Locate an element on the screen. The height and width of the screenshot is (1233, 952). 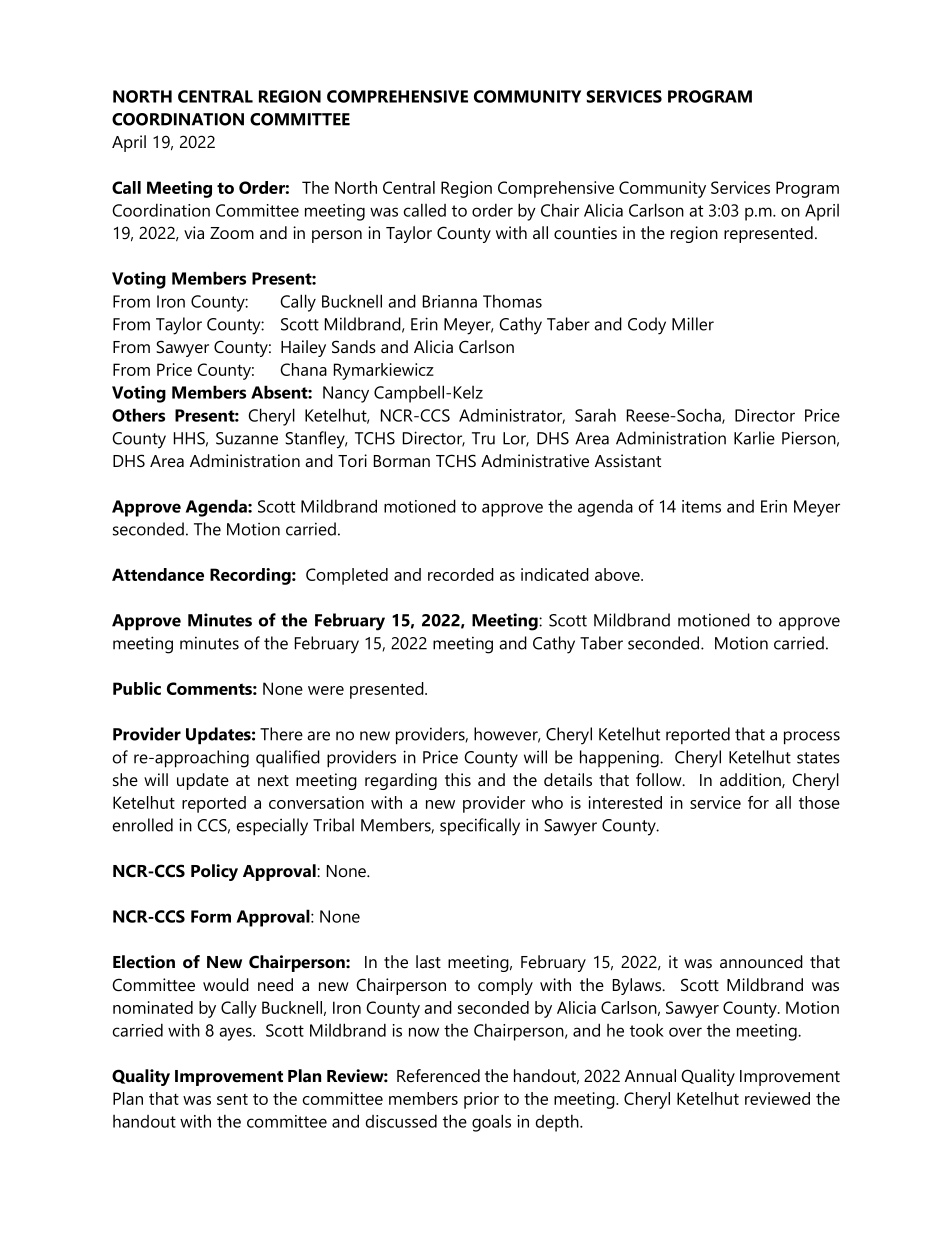
last is located at coordinates (428, 961).
